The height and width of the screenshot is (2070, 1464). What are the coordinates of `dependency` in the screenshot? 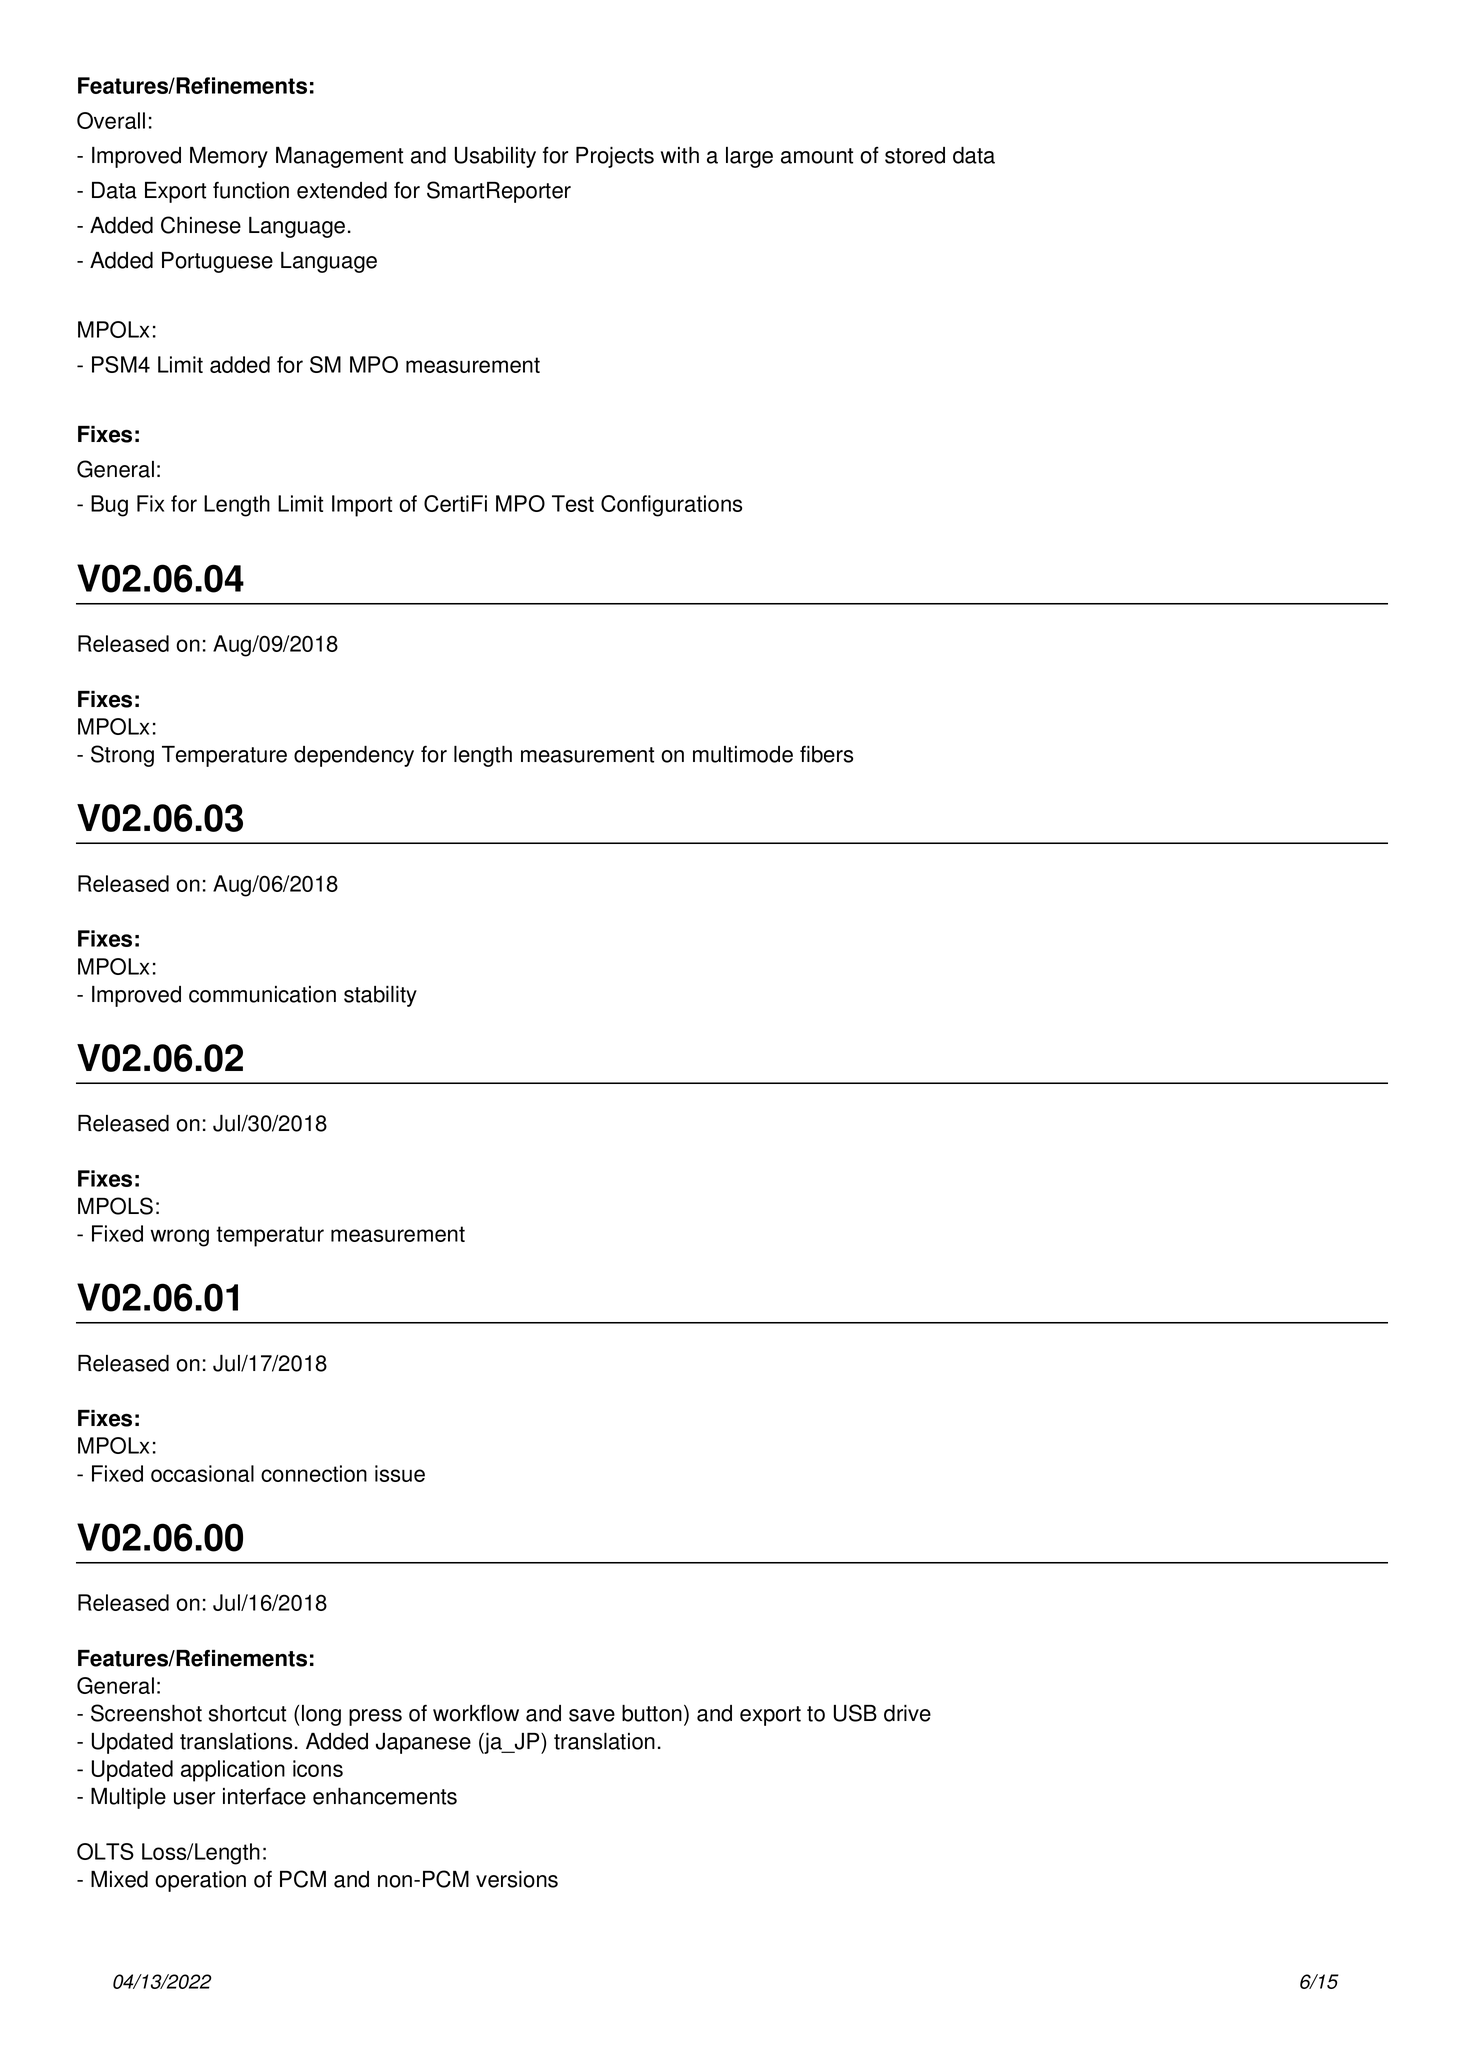 It's located at (354, 756).
